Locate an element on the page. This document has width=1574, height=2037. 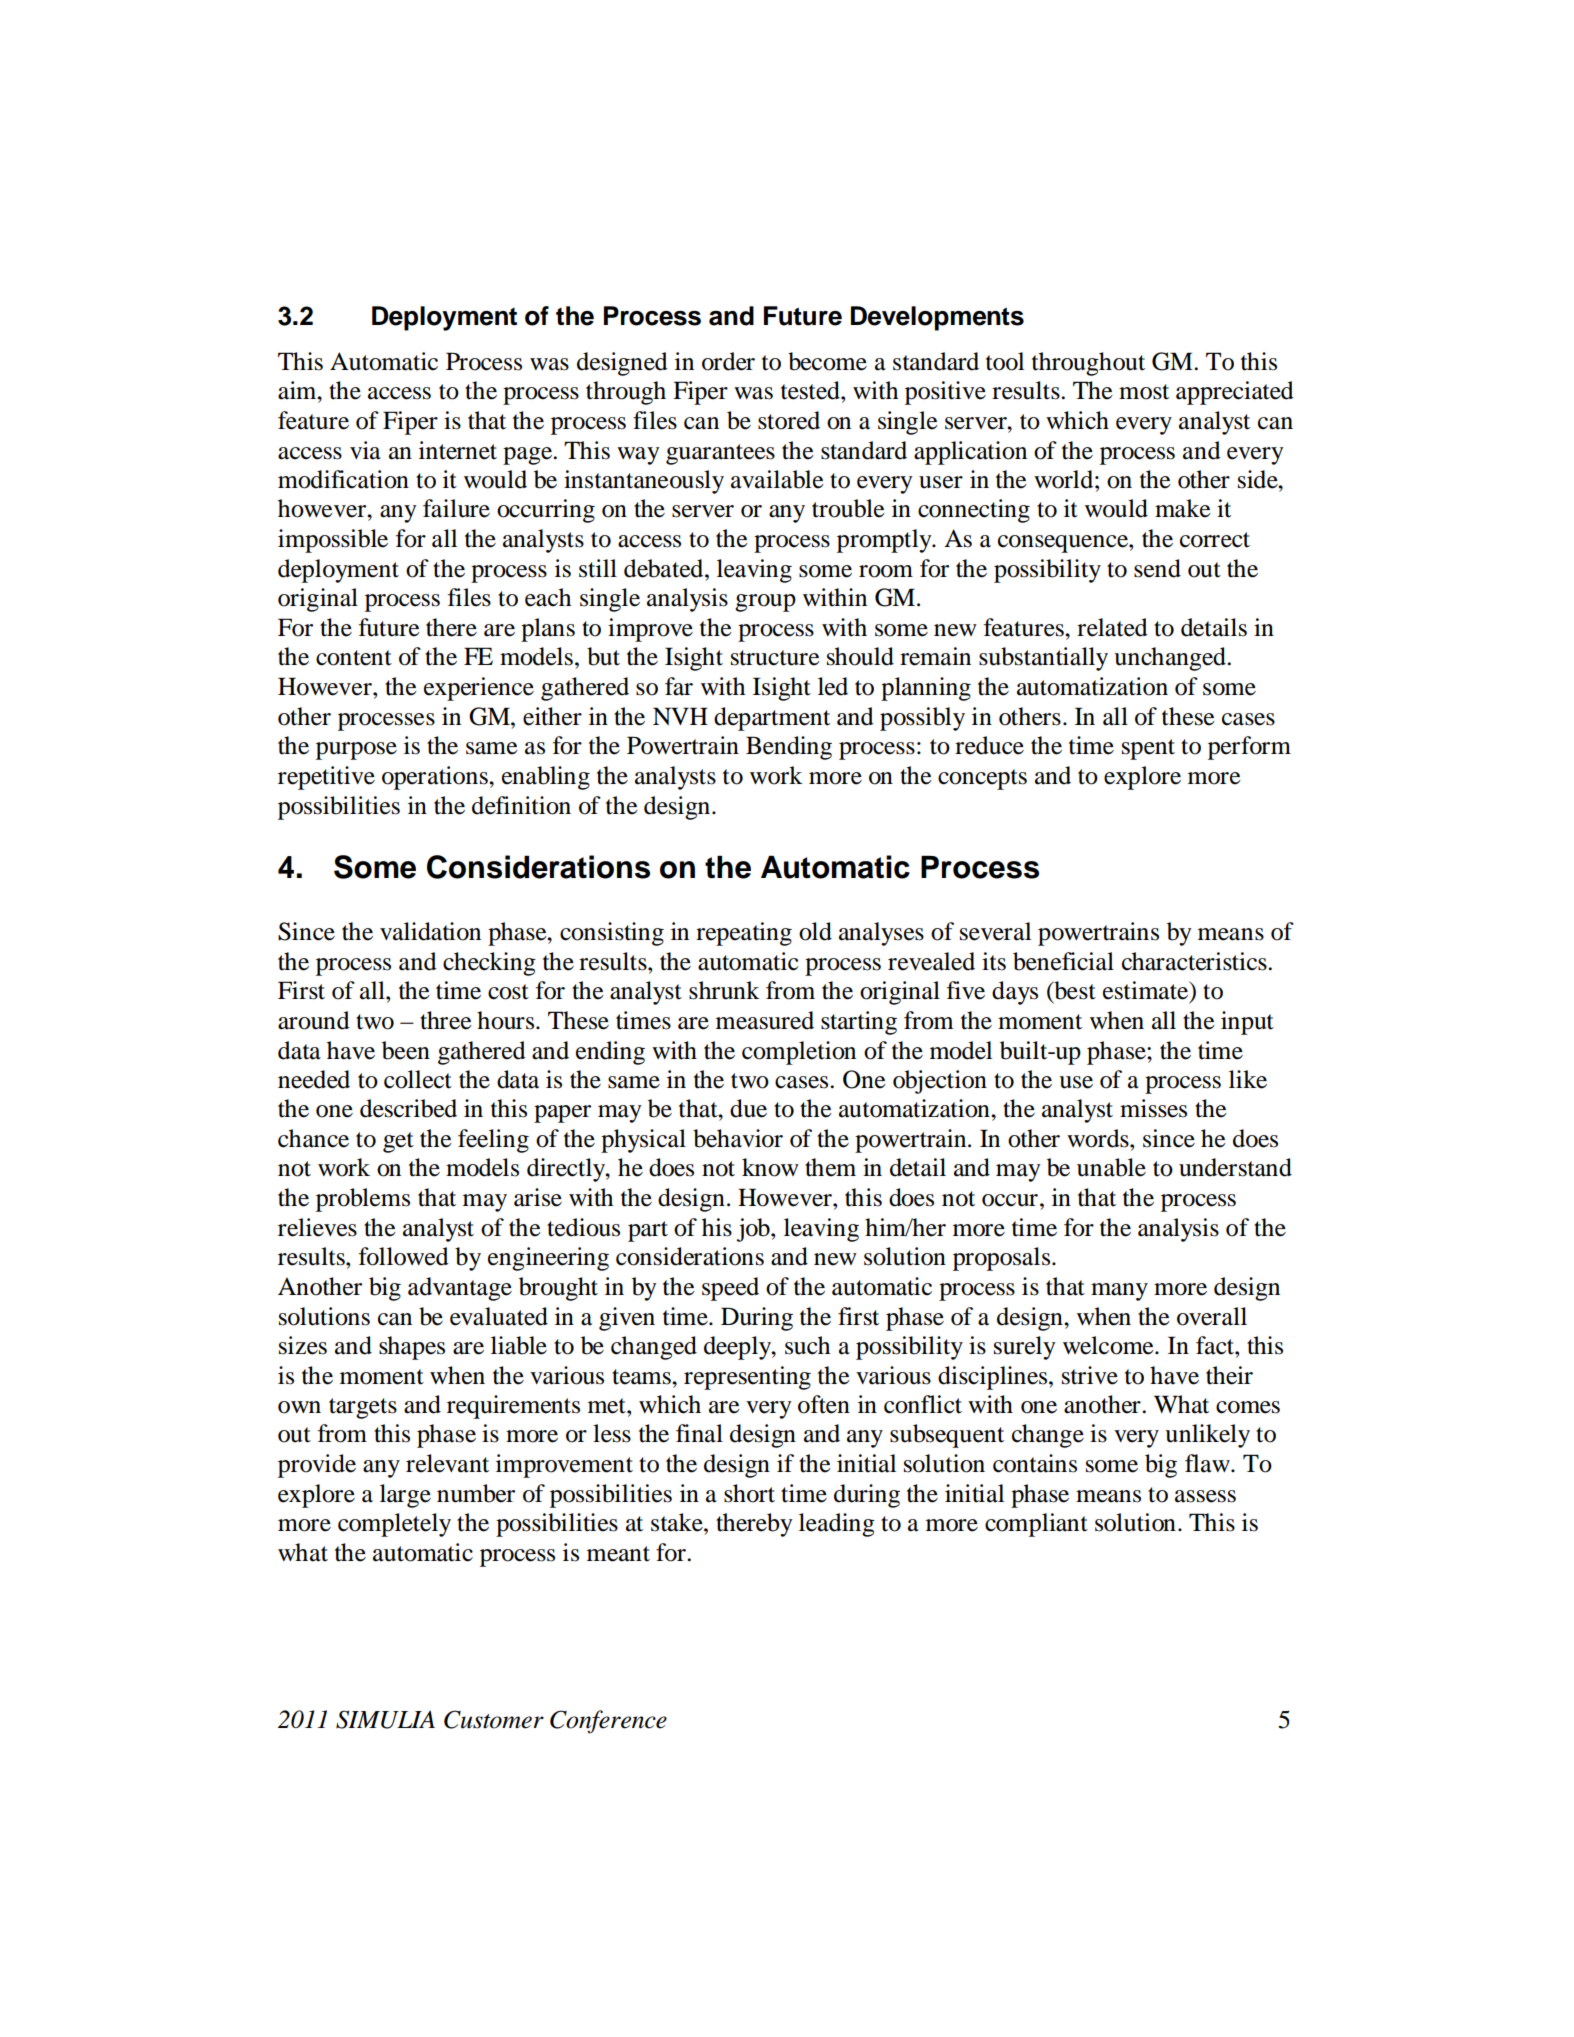
internet is located at coordinates (458, 450).
